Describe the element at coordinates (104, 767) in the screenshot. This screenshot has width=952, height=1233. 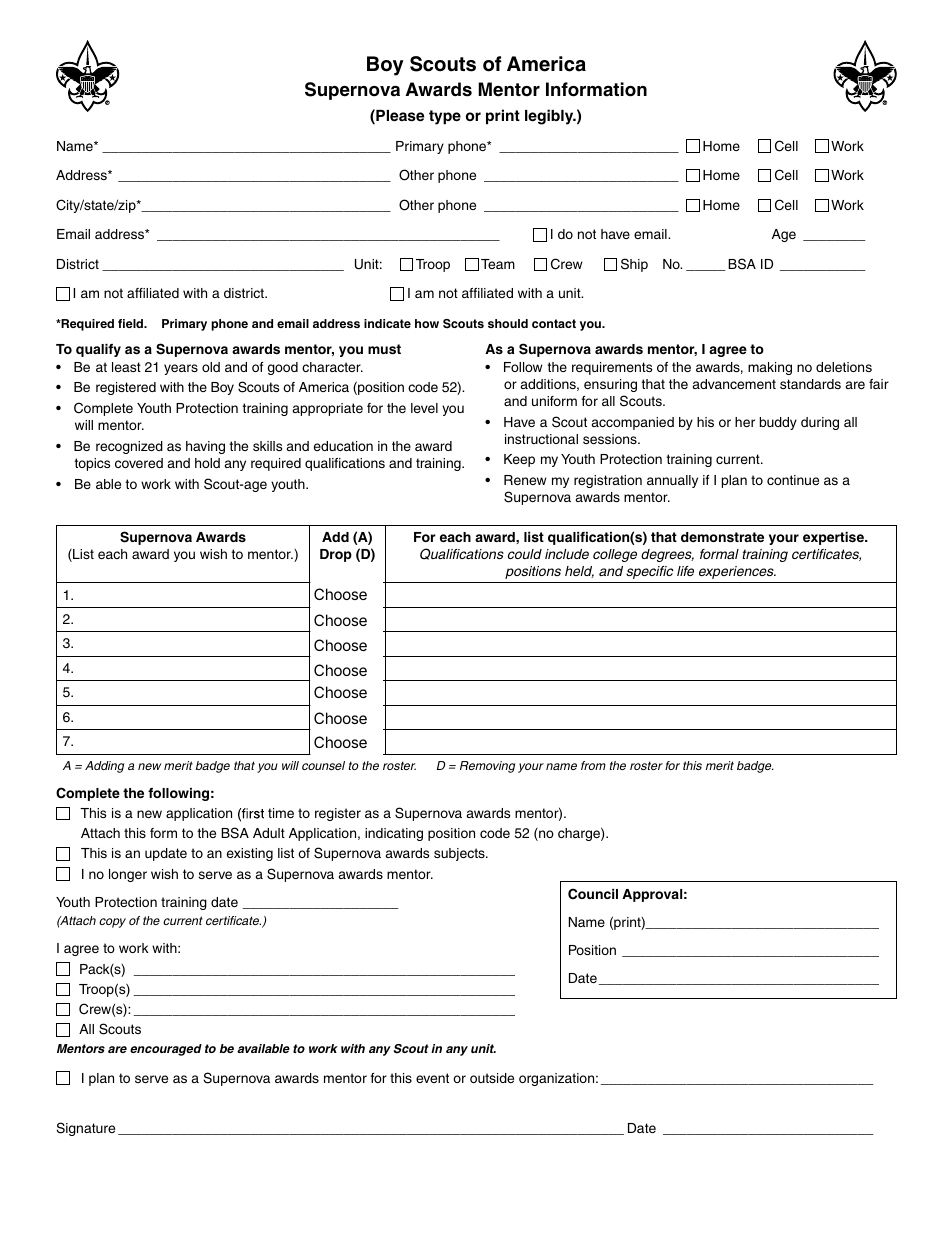
I see `Adding` at that location.
